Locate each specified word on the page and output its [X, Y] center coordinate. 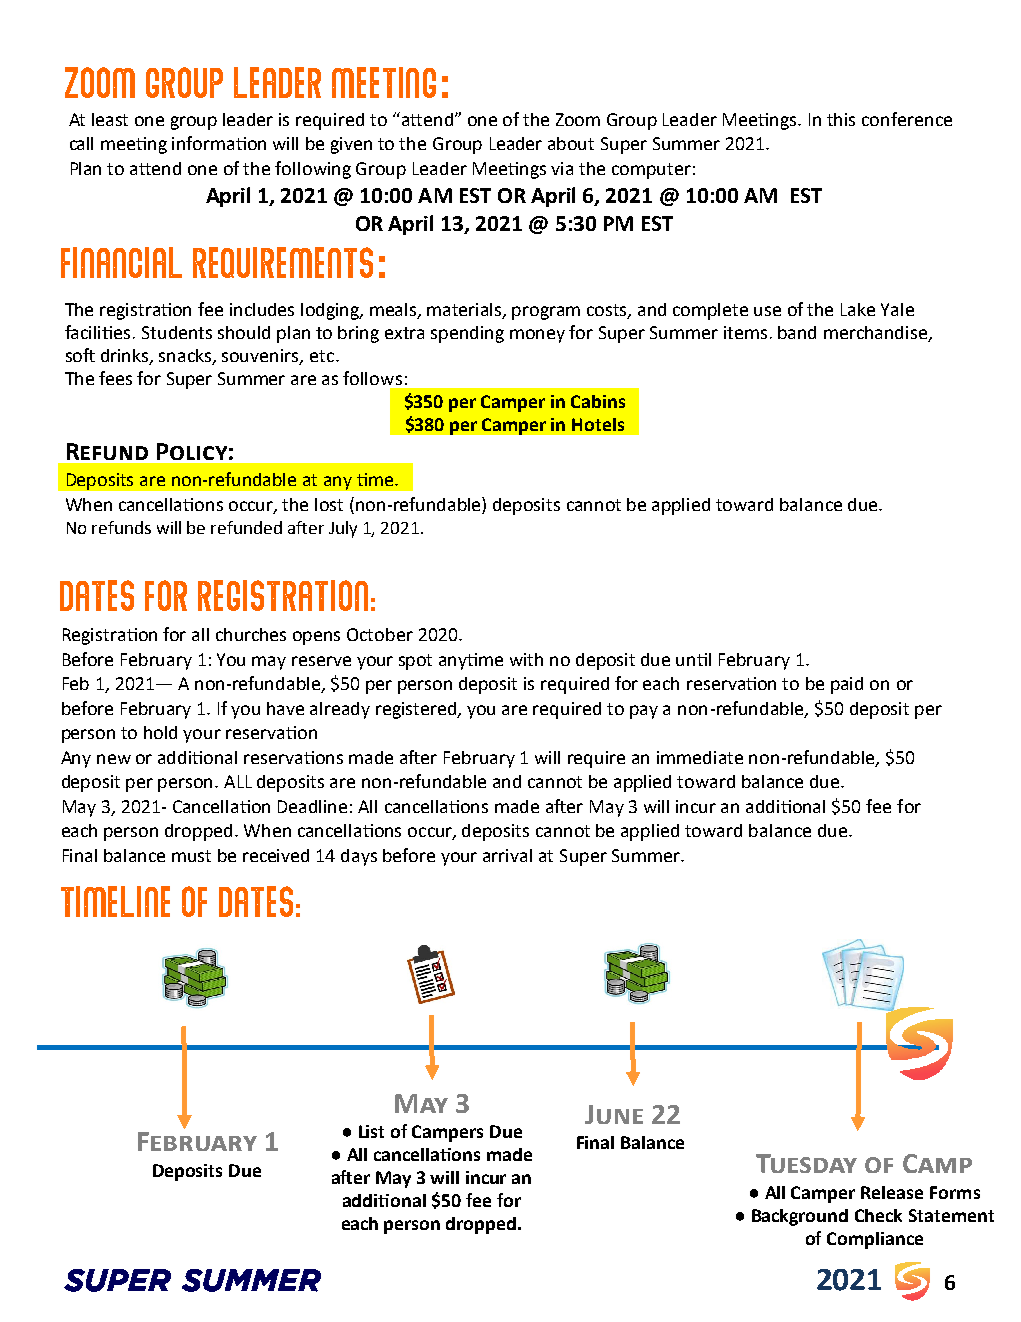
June [614, 1114]
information [219, 143]
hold [160, 732]
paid [847, 685]
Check [878, 1215]
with [526, 659]
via [562, 168]
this [841, 119]
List [371, 1131]
